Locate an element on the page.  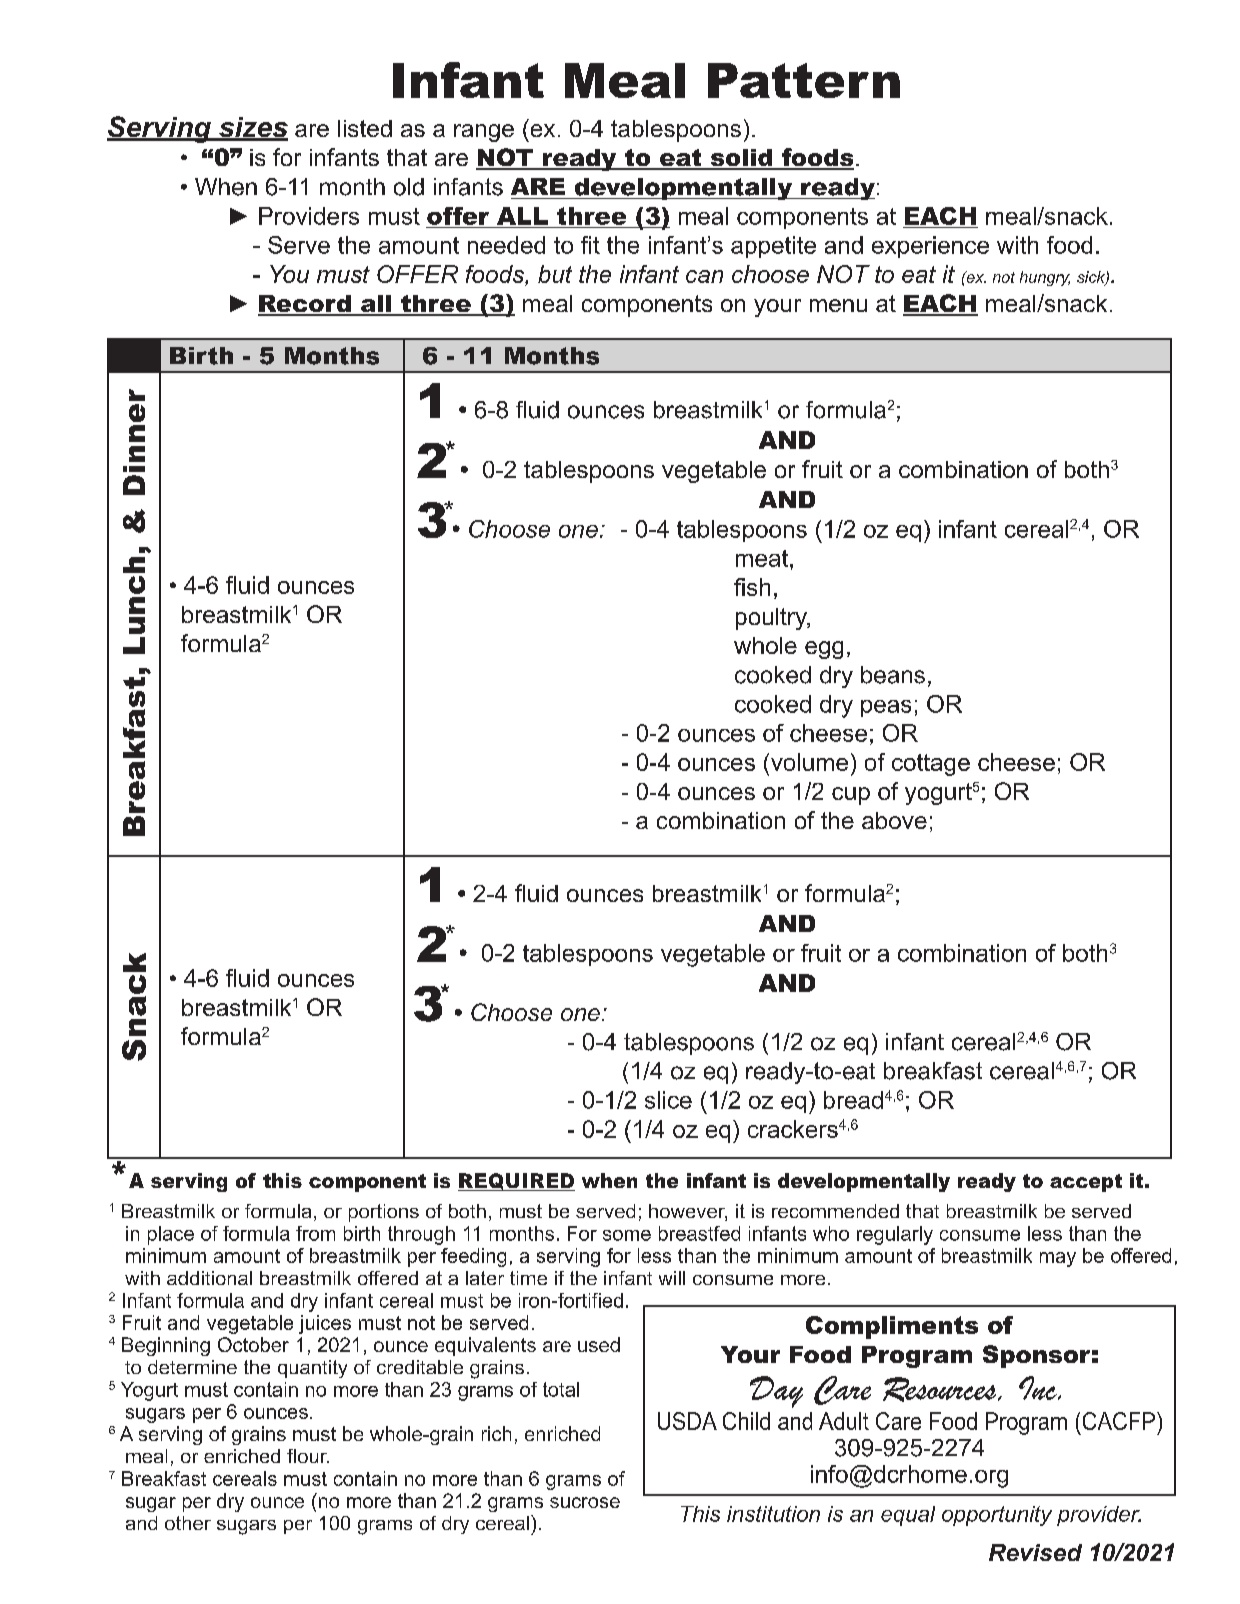
slice is located at coordinates (668, 1100).
